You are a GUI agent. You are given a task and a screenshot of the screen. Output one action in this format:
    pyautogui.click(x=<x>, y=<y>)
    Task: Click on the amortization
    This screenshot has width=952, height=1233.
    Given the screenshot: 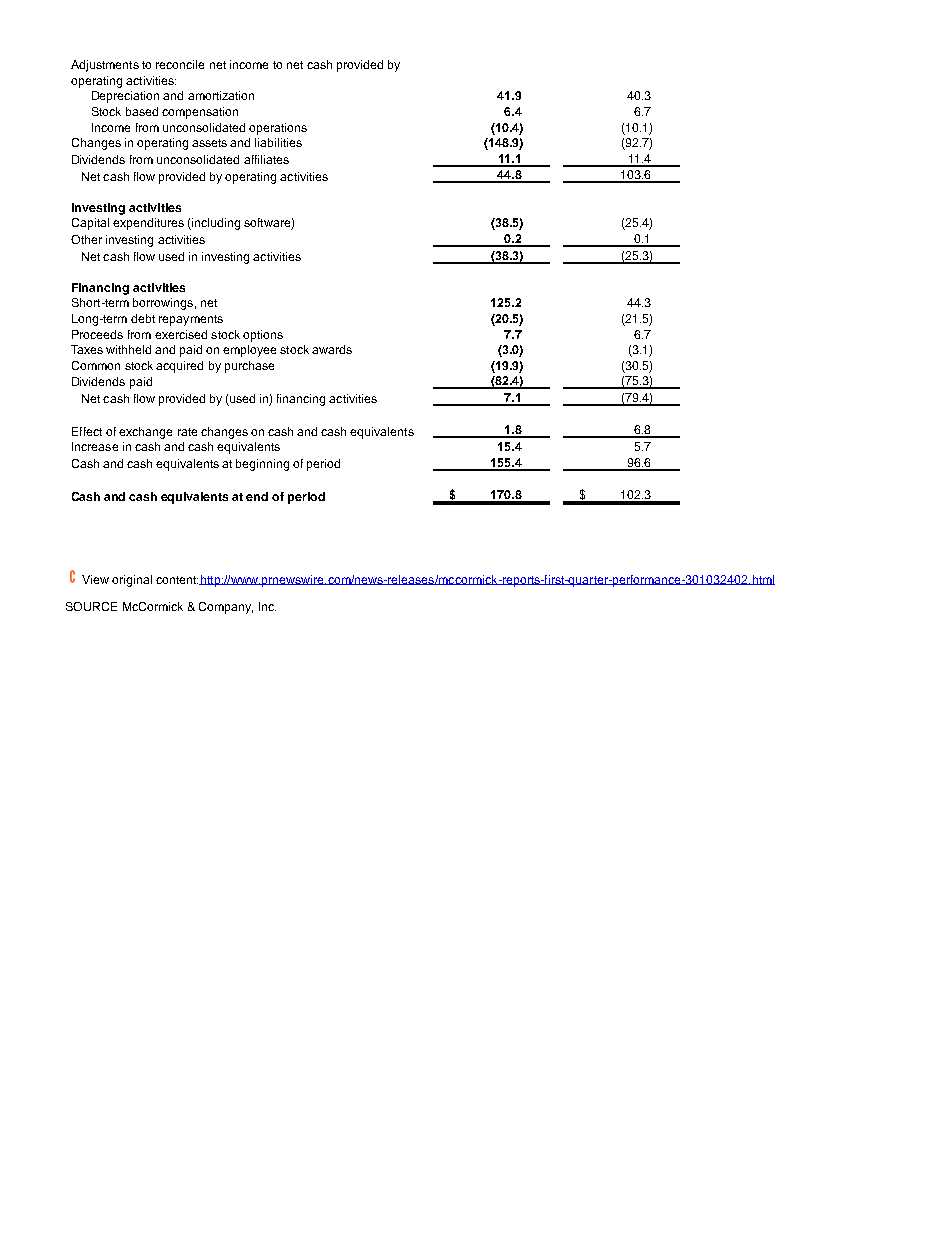 What is the action you would take?
    pyautogui.click(x=221, y=95)
